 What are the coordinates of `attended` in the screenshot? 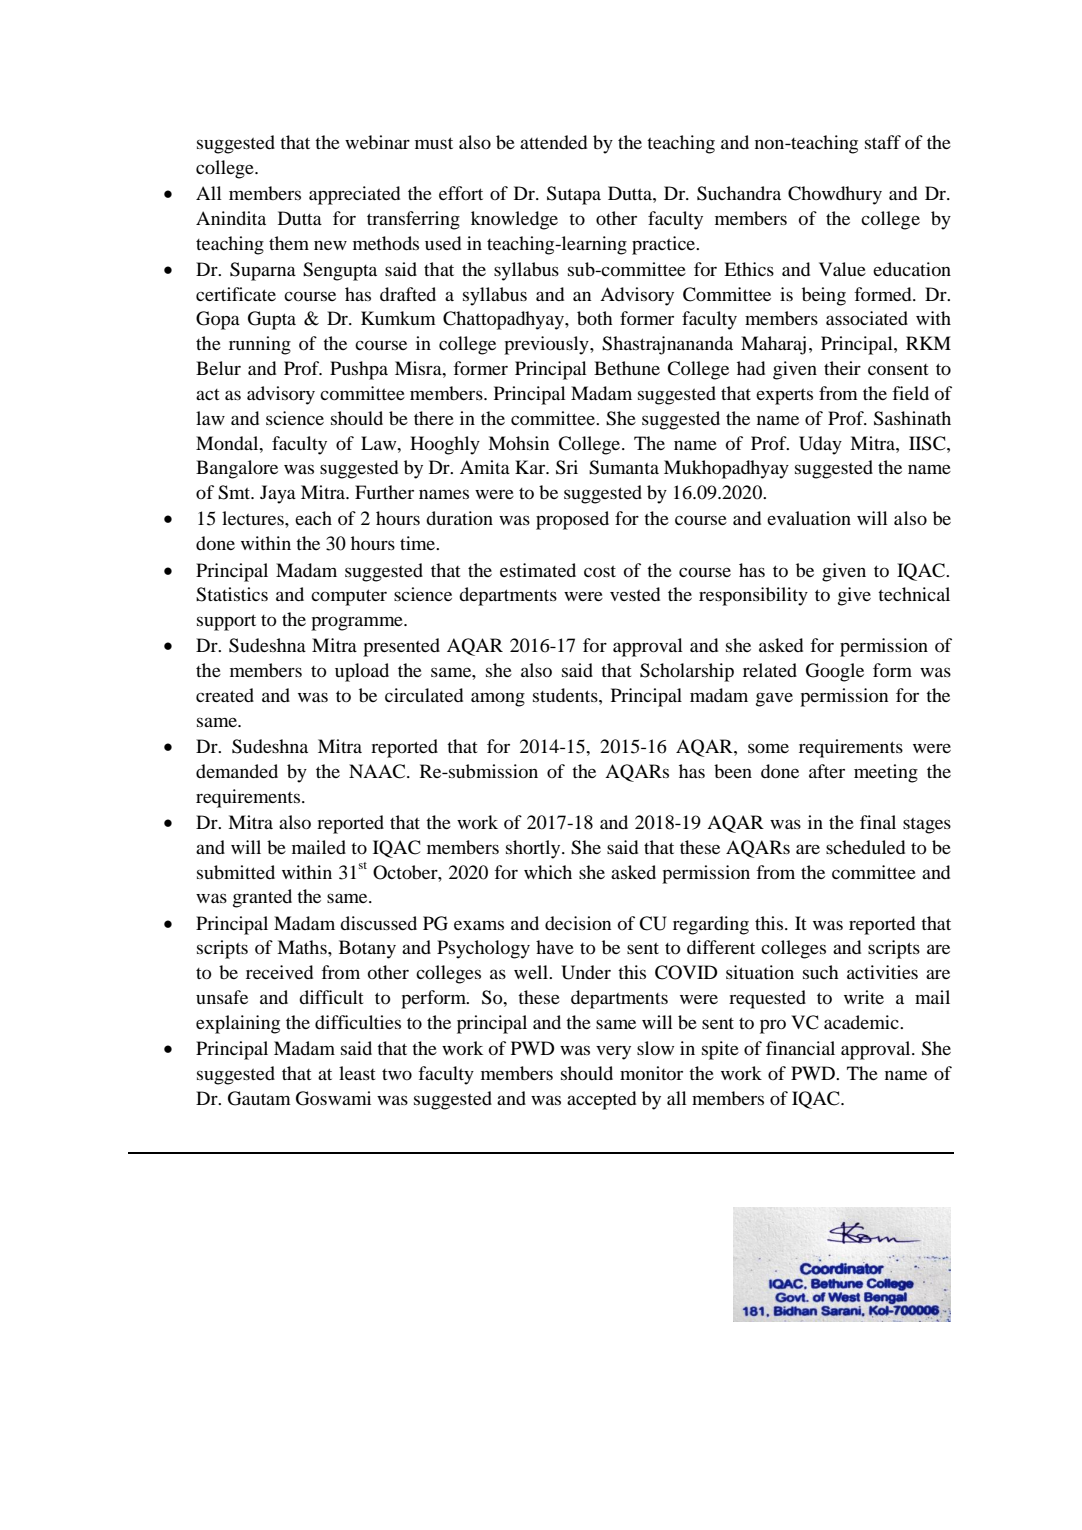 It's located at (553, 142).
